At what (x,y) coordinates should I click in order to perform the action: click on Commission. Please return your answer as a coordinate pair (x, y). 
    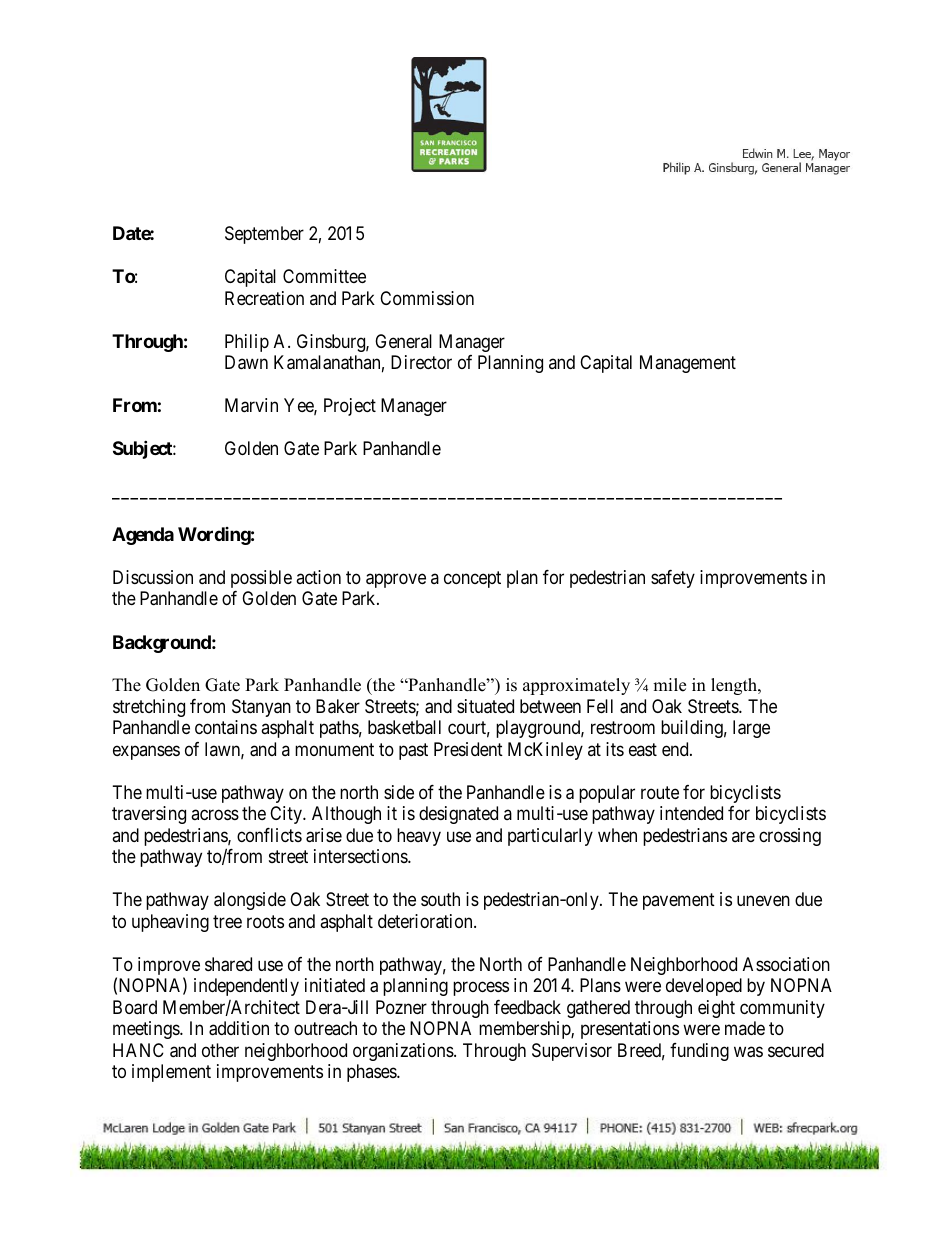
    Looking at the image, I should click on (427, 298).
